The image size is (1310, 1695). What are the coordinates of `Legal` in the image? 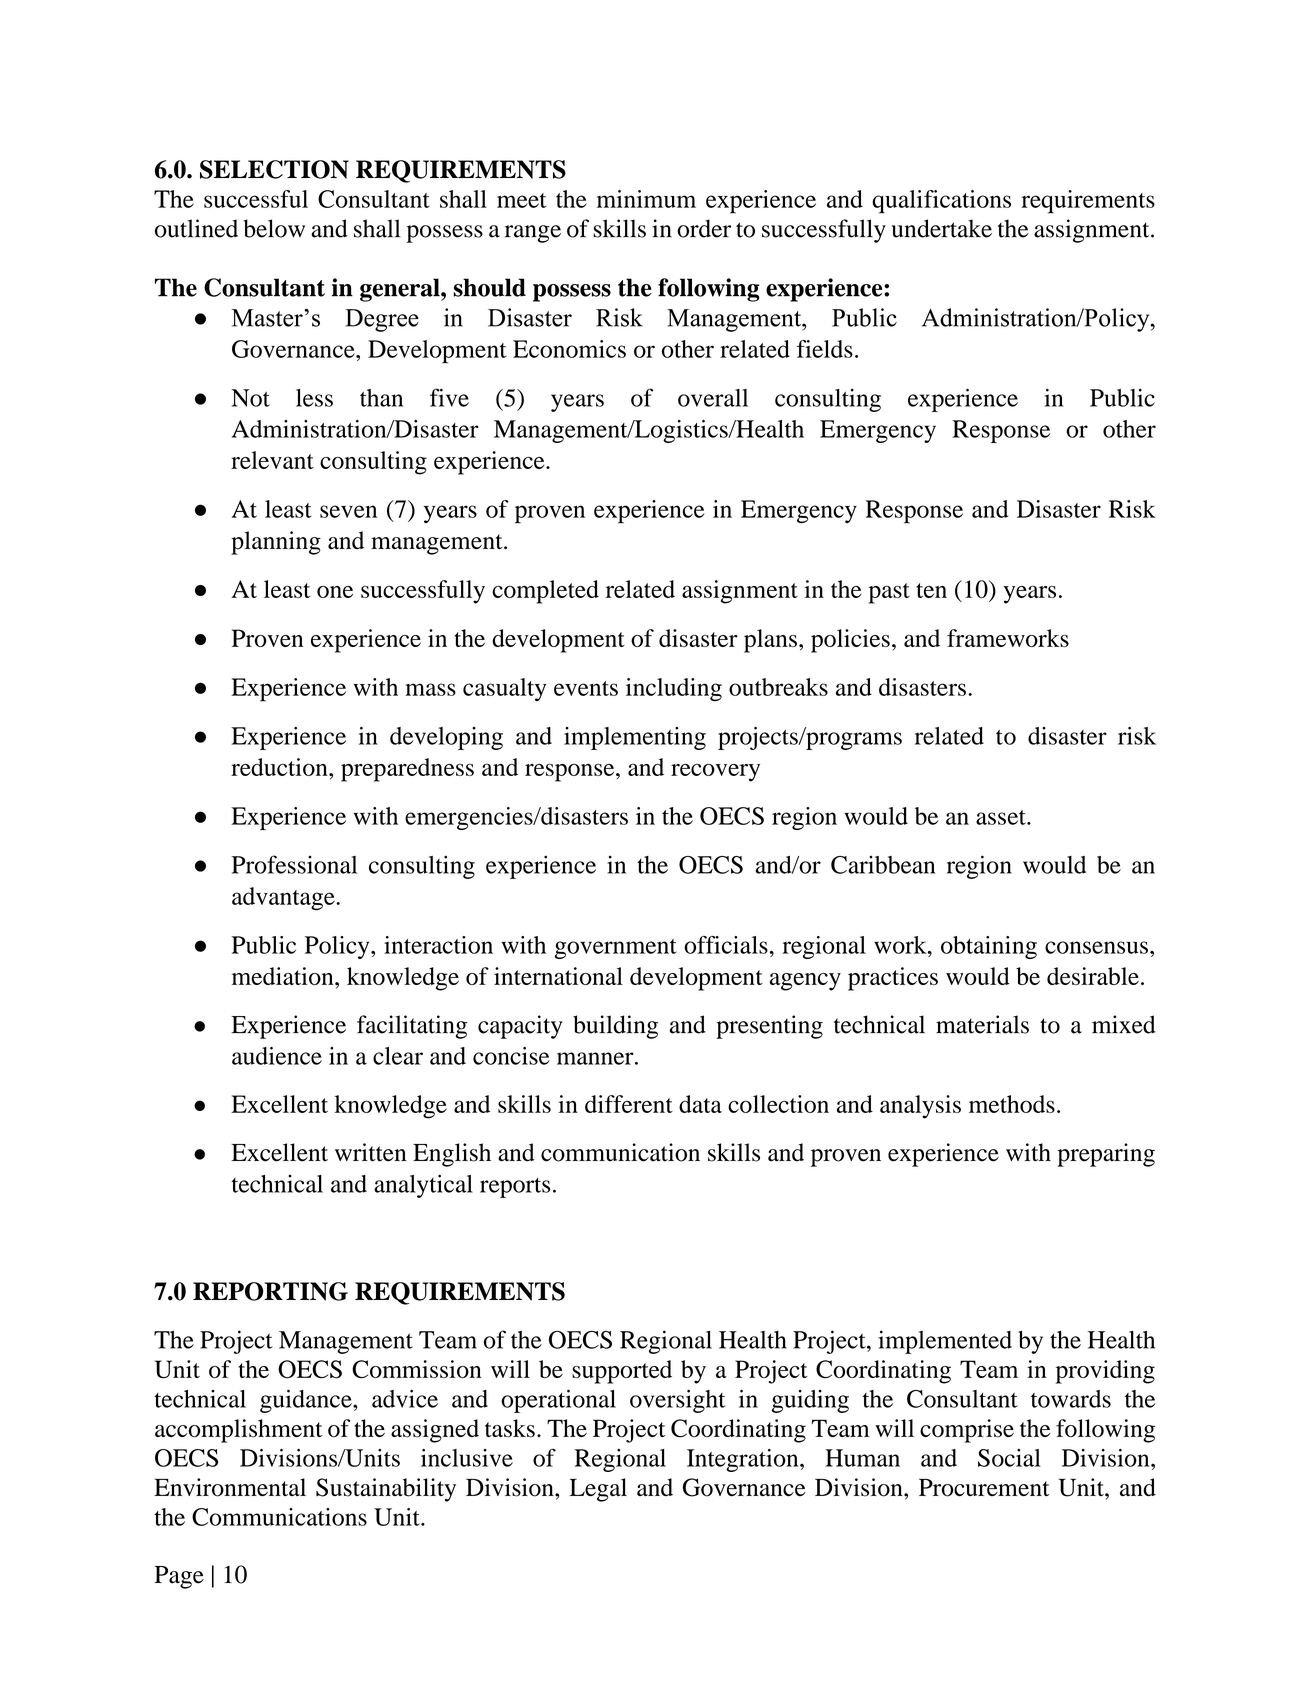 It's located at (598, 1490).
